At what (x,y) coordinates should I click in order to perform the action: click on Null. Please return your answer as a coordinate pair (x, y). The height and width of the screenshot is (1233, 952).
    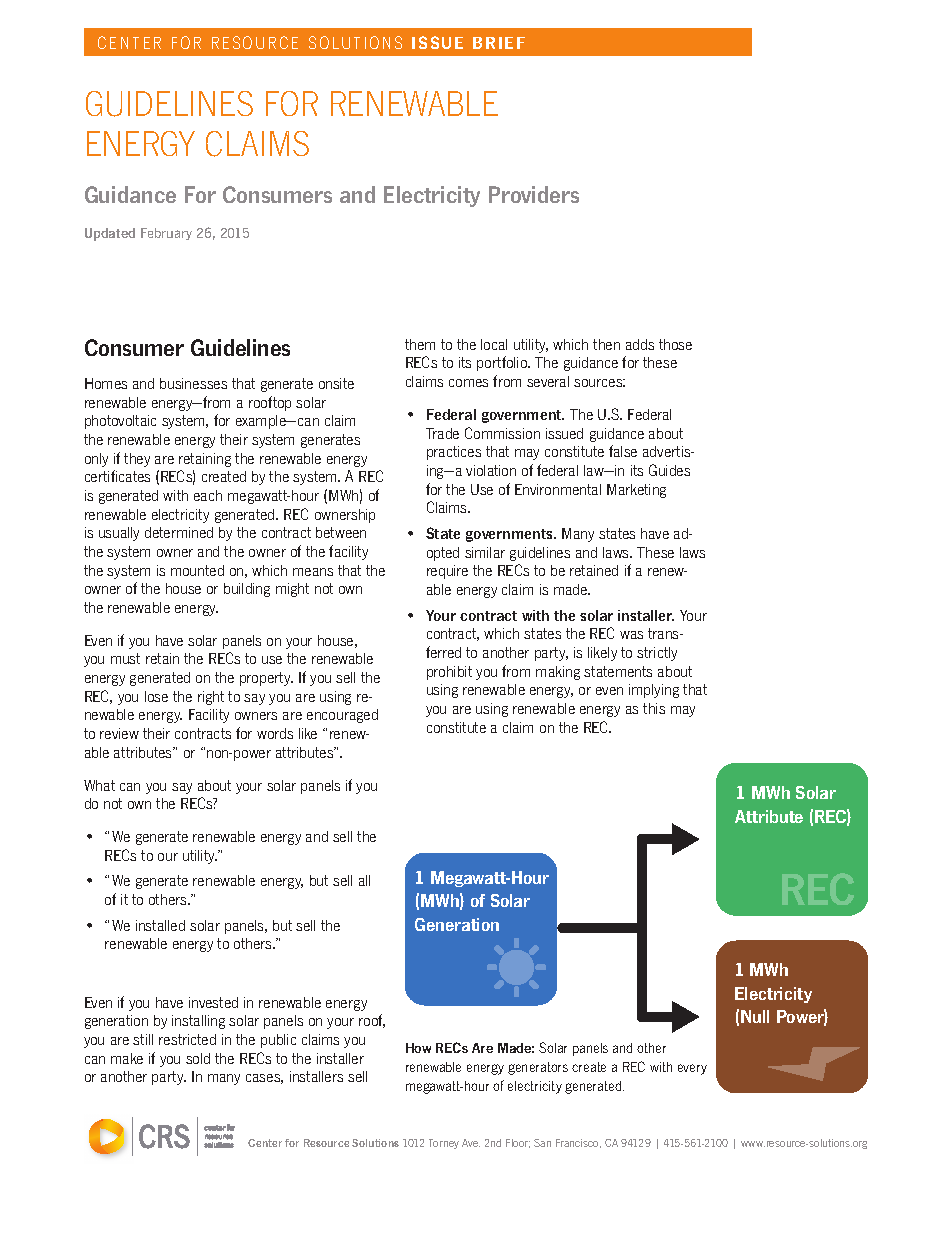
    Looking at the image, I should click on (755, 1016).
